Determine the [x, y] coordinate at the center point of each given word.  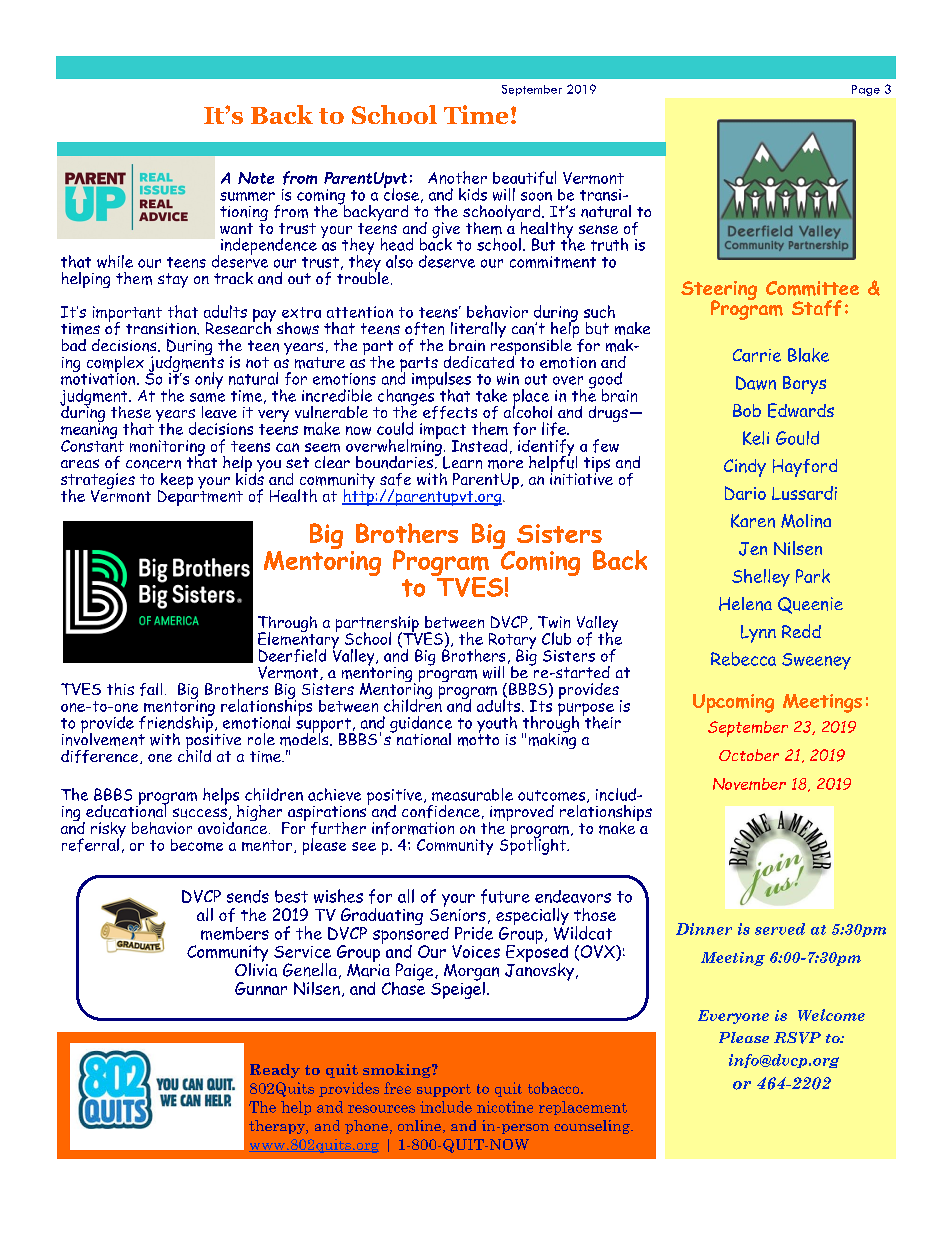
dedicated [480, 360]
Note [256, 178]
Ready [275, 1071]
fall [151, 689]
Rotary [512, 642]
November [749, 784]
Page [866, 90]
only [209, 380]
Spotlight [534, 845]
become [197, 845]
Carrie [757, 355]
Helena [745, 604]
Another [457, 177]
